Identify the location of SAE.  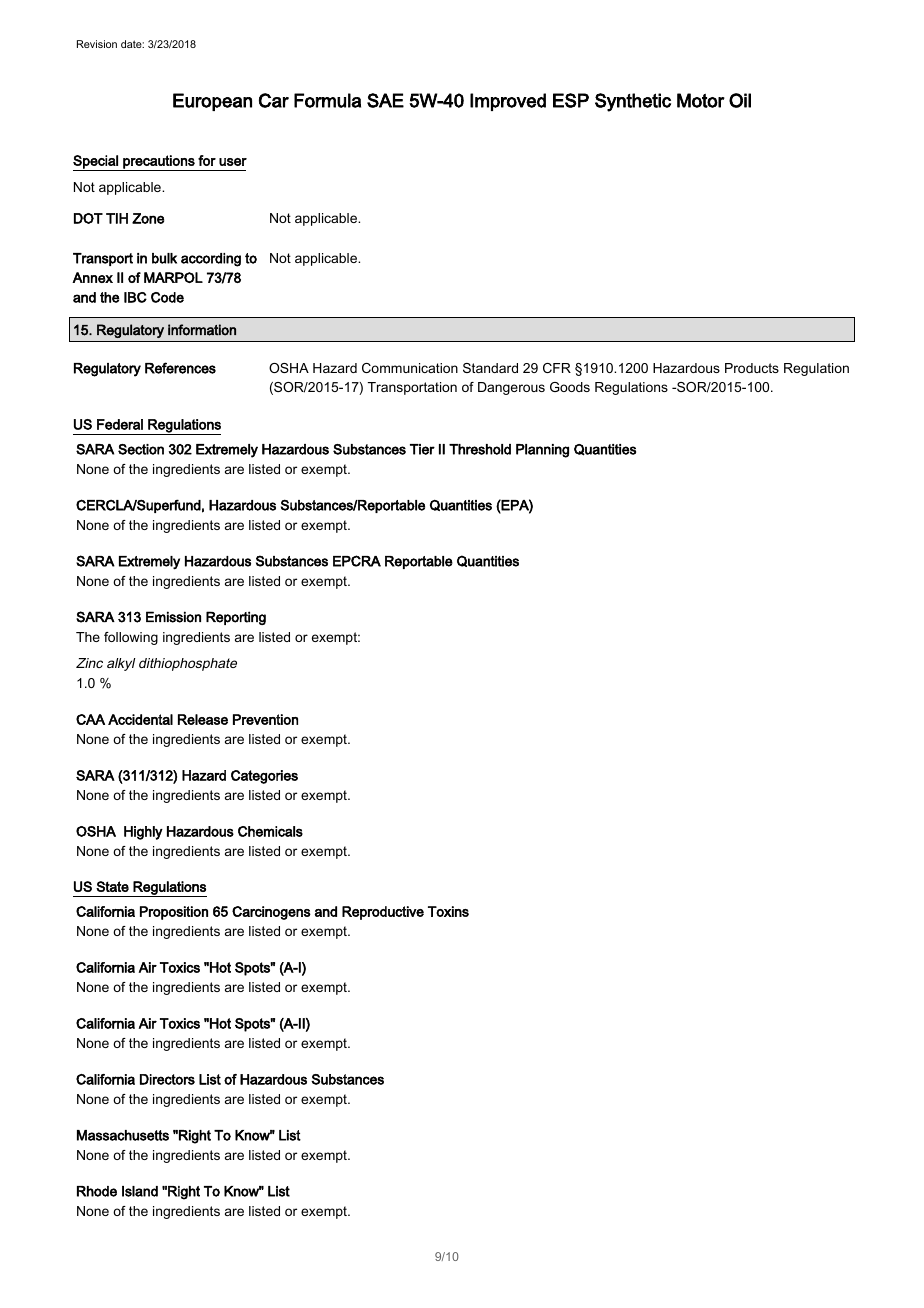
(385, 100).
